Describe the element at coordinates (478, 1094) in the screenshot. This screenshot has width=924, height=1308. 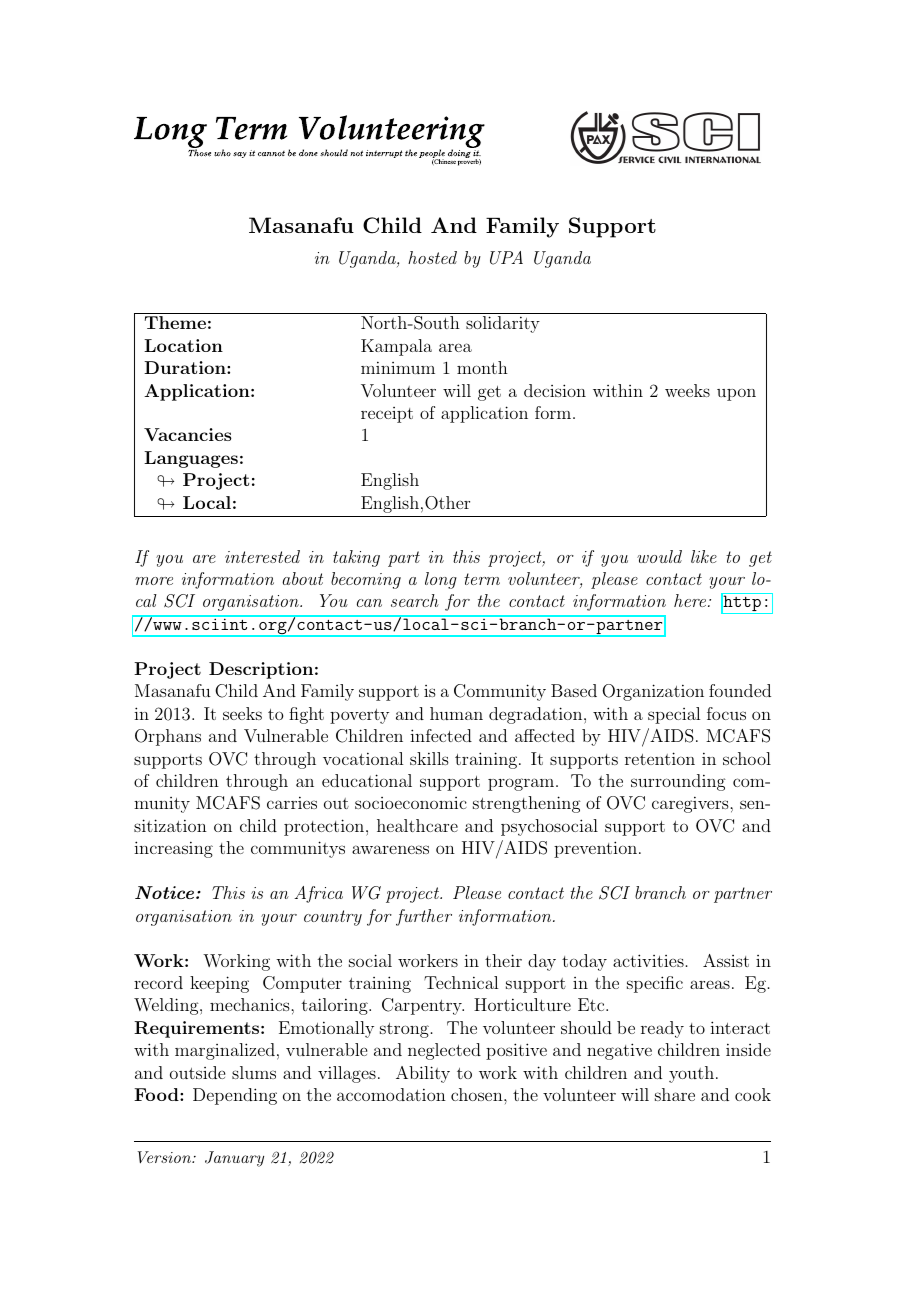
I see `chosen` at that location.
